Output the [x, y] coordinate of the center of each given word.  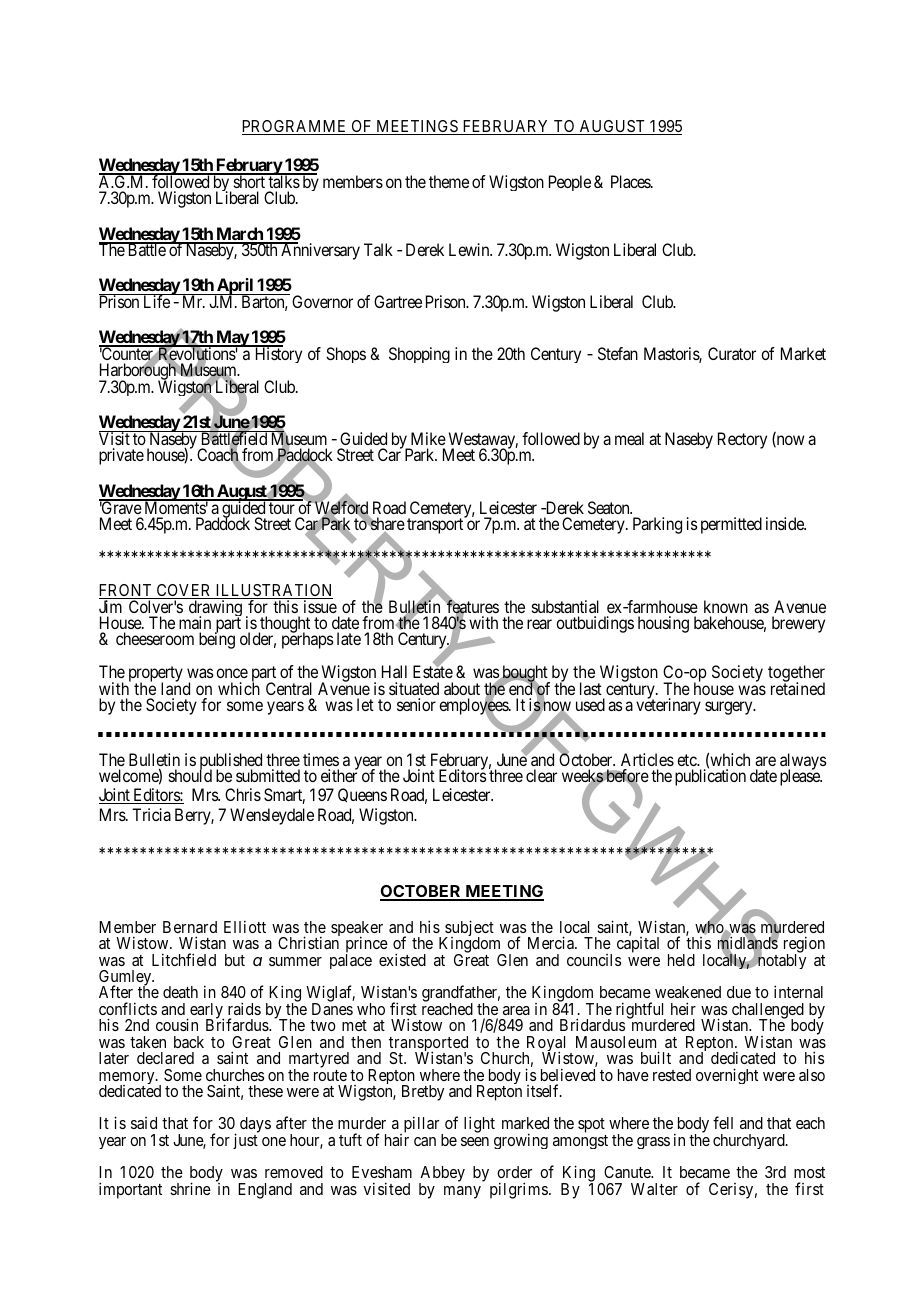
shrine [190, 1188]
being [217, 640]
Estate [433, 671]
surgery [730, 708]
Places [631, 181]
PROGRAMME [295, 127]
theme [449, 181]
